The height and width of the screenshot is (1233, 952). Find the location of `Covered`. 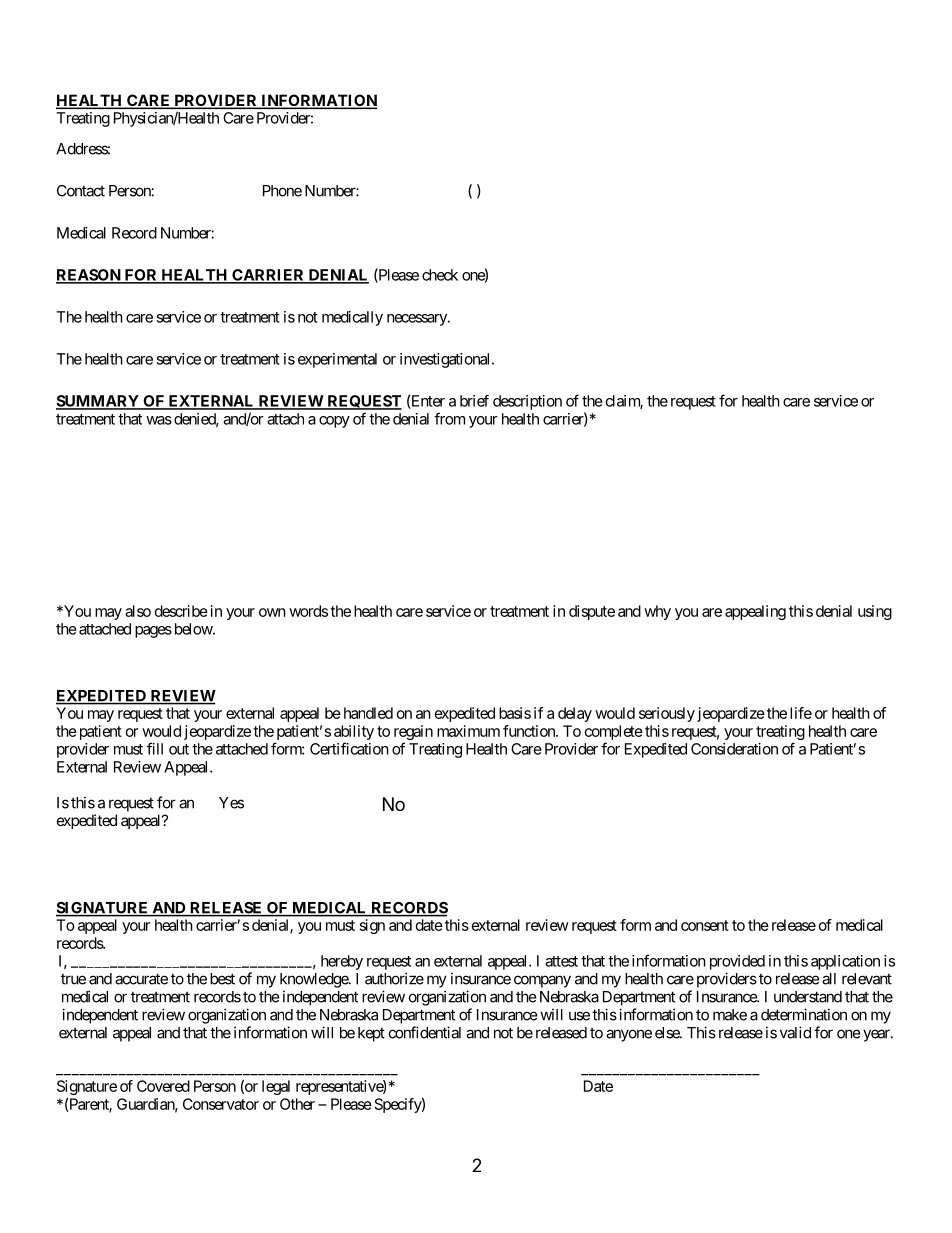

Covered is located at coordinates (163, 1086).
